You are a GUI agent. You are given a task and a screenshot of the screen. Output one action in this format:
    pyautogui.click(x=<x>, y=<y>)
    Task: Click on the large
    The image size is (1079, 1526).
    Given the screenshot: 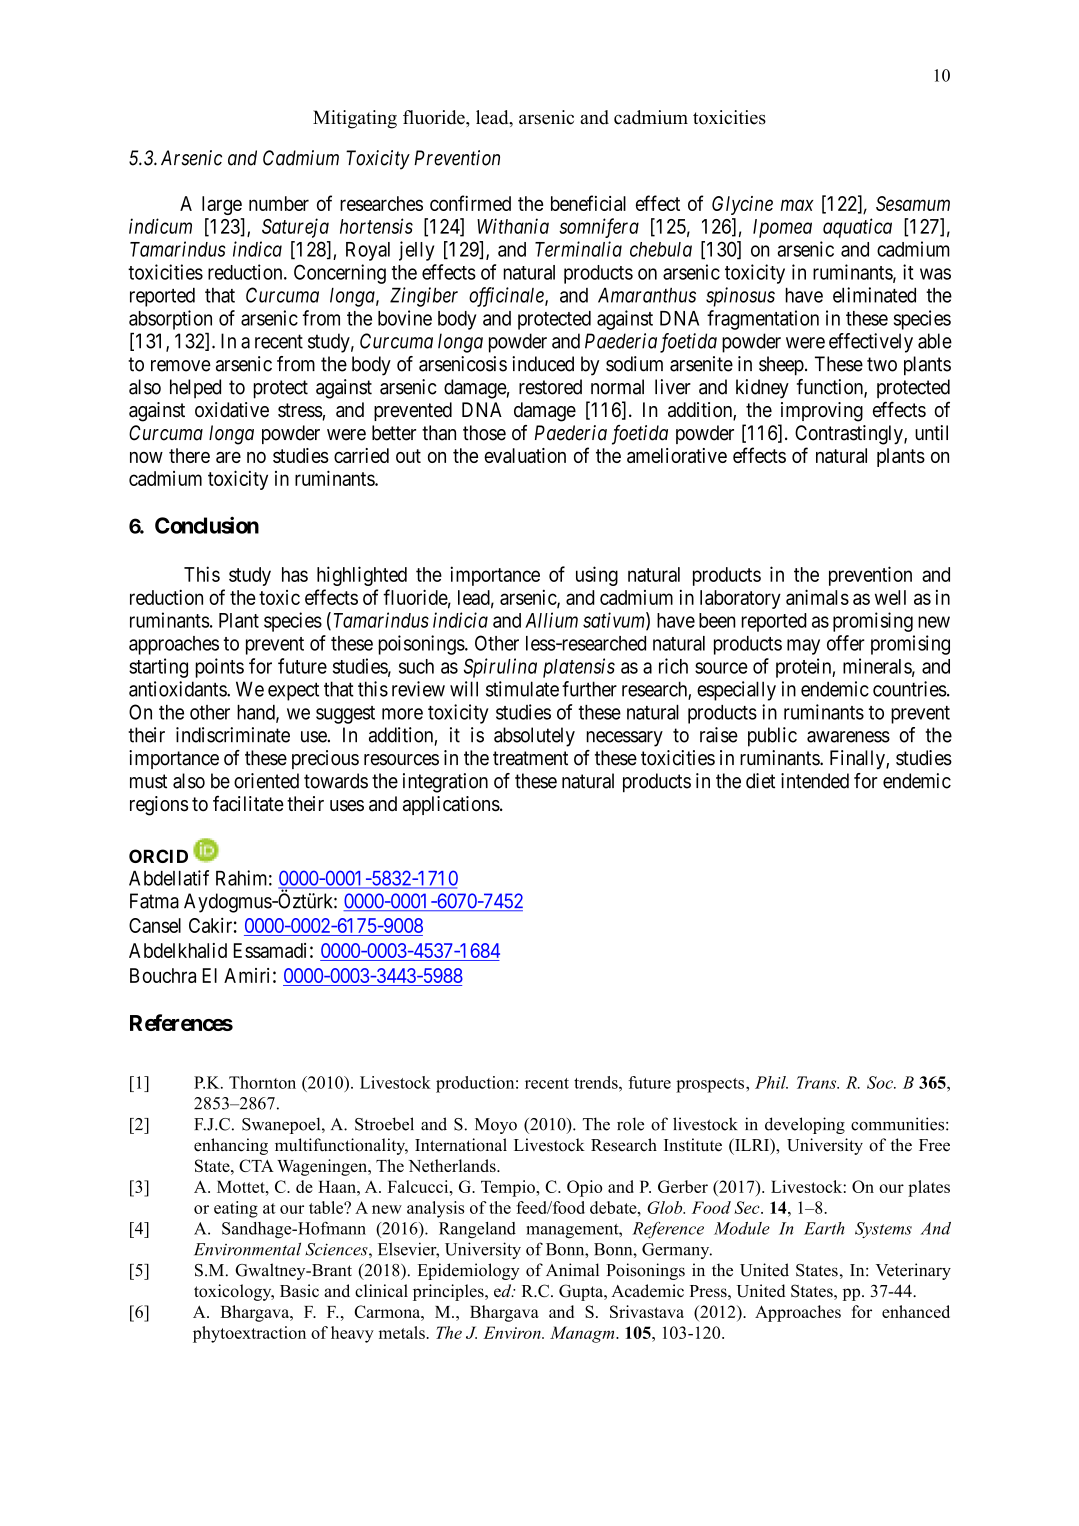 What is the action you would take?
    pyautogui.click(x=222, y=205)
